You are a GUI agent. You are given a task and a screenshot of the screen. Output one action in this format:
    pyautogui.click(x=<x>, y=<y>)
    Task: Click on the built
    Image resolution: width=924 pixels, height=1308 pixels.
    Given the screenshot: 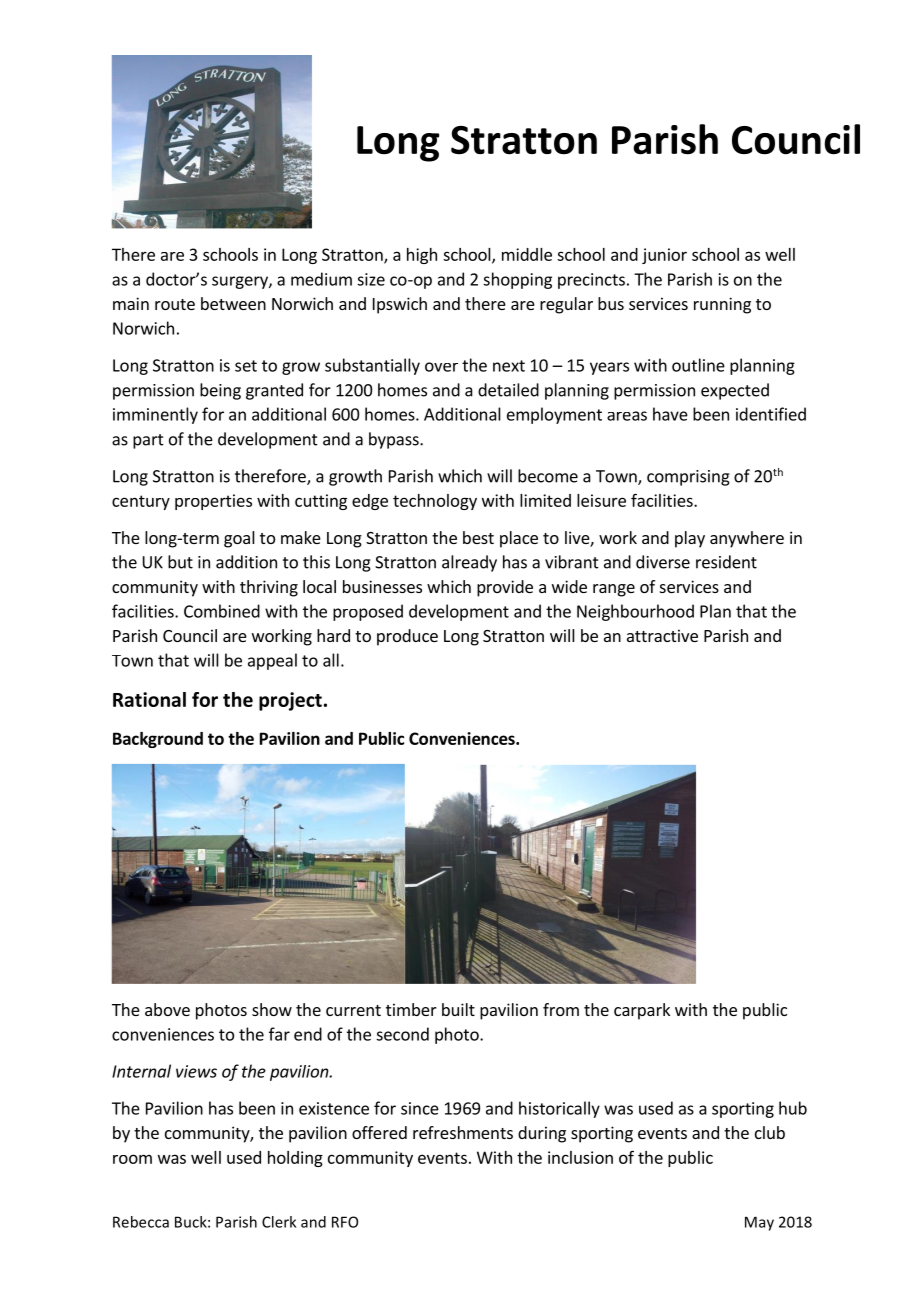 What is the action you would take?
    pyautogui.click(x=458, y=1009)
